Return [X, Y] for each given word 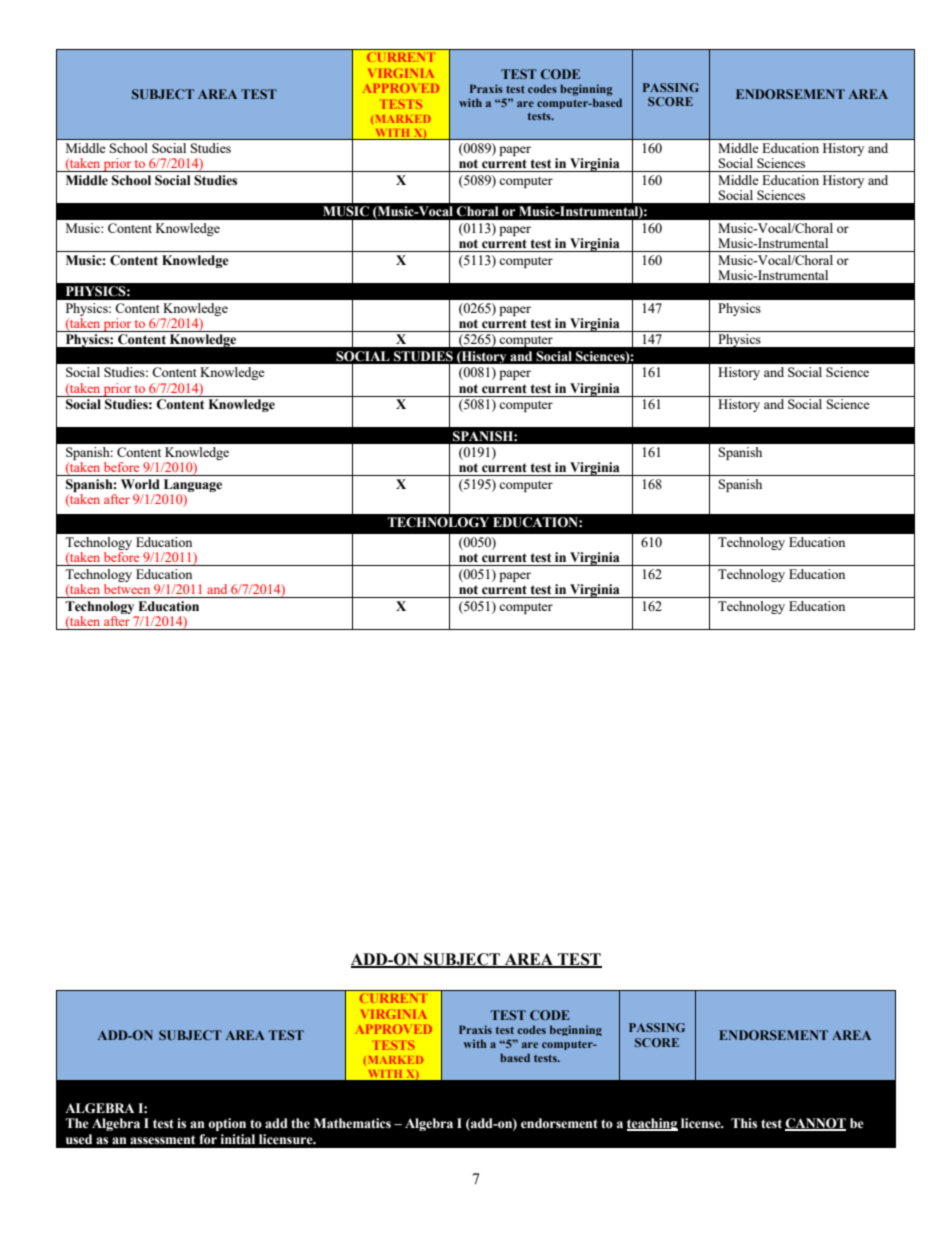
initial [238, 1139]
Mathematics [352, 1123]
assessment [162, 1140]
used [79, 1139]
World [140, 484]
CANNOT [815, 1124]
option [227, 1124]
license [702, 1123]
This [744, 1123]
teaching [652, 1124]
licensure [287, 1139]
